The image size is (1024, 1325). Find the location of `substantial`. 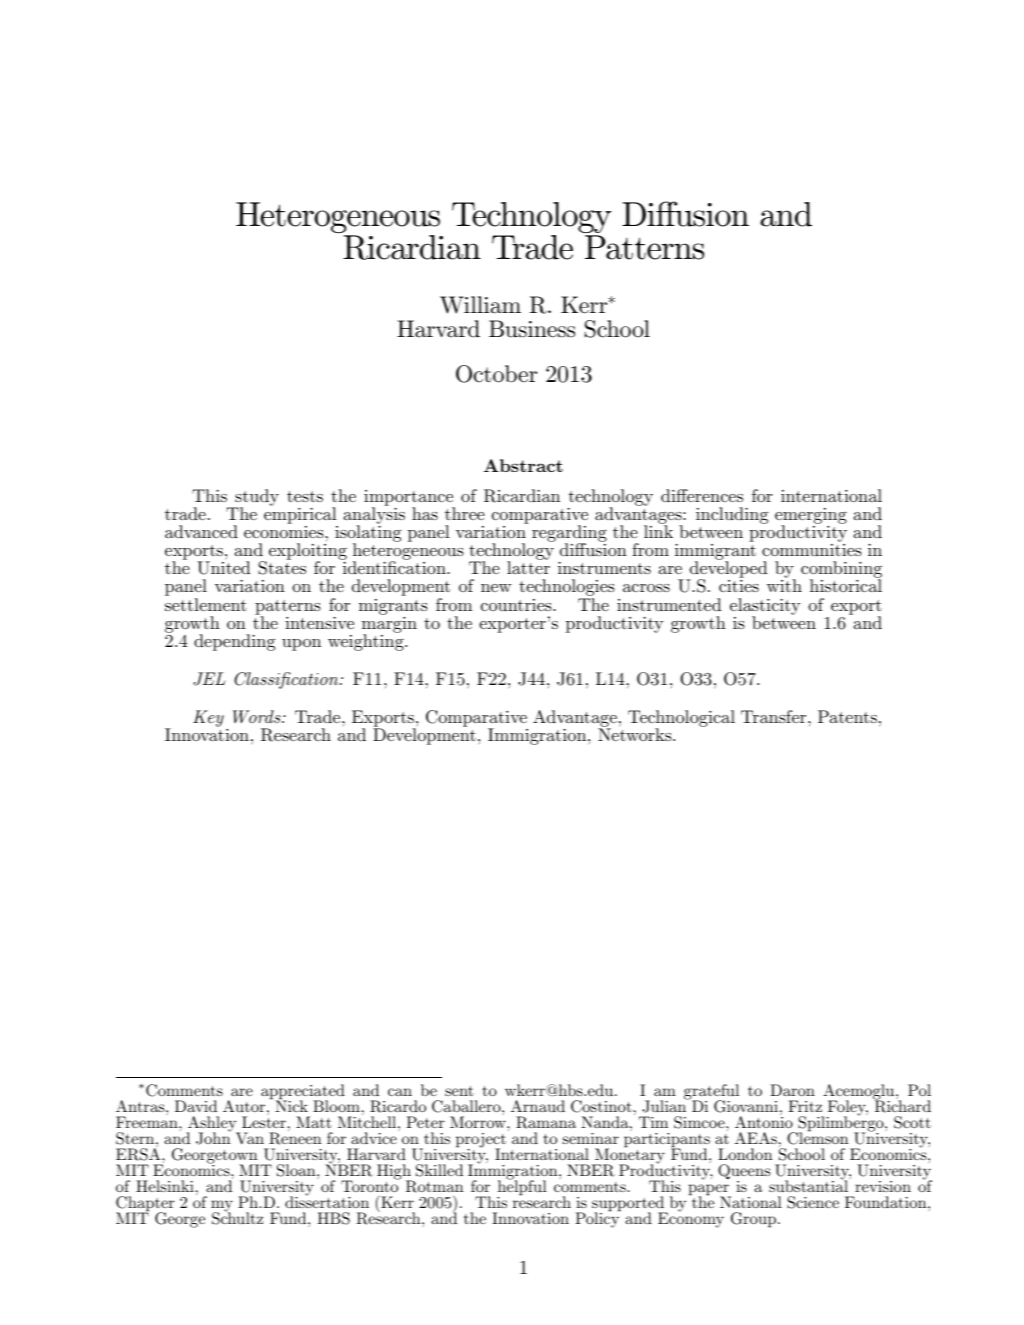

substantial is located at coordinates (809, 1185).
